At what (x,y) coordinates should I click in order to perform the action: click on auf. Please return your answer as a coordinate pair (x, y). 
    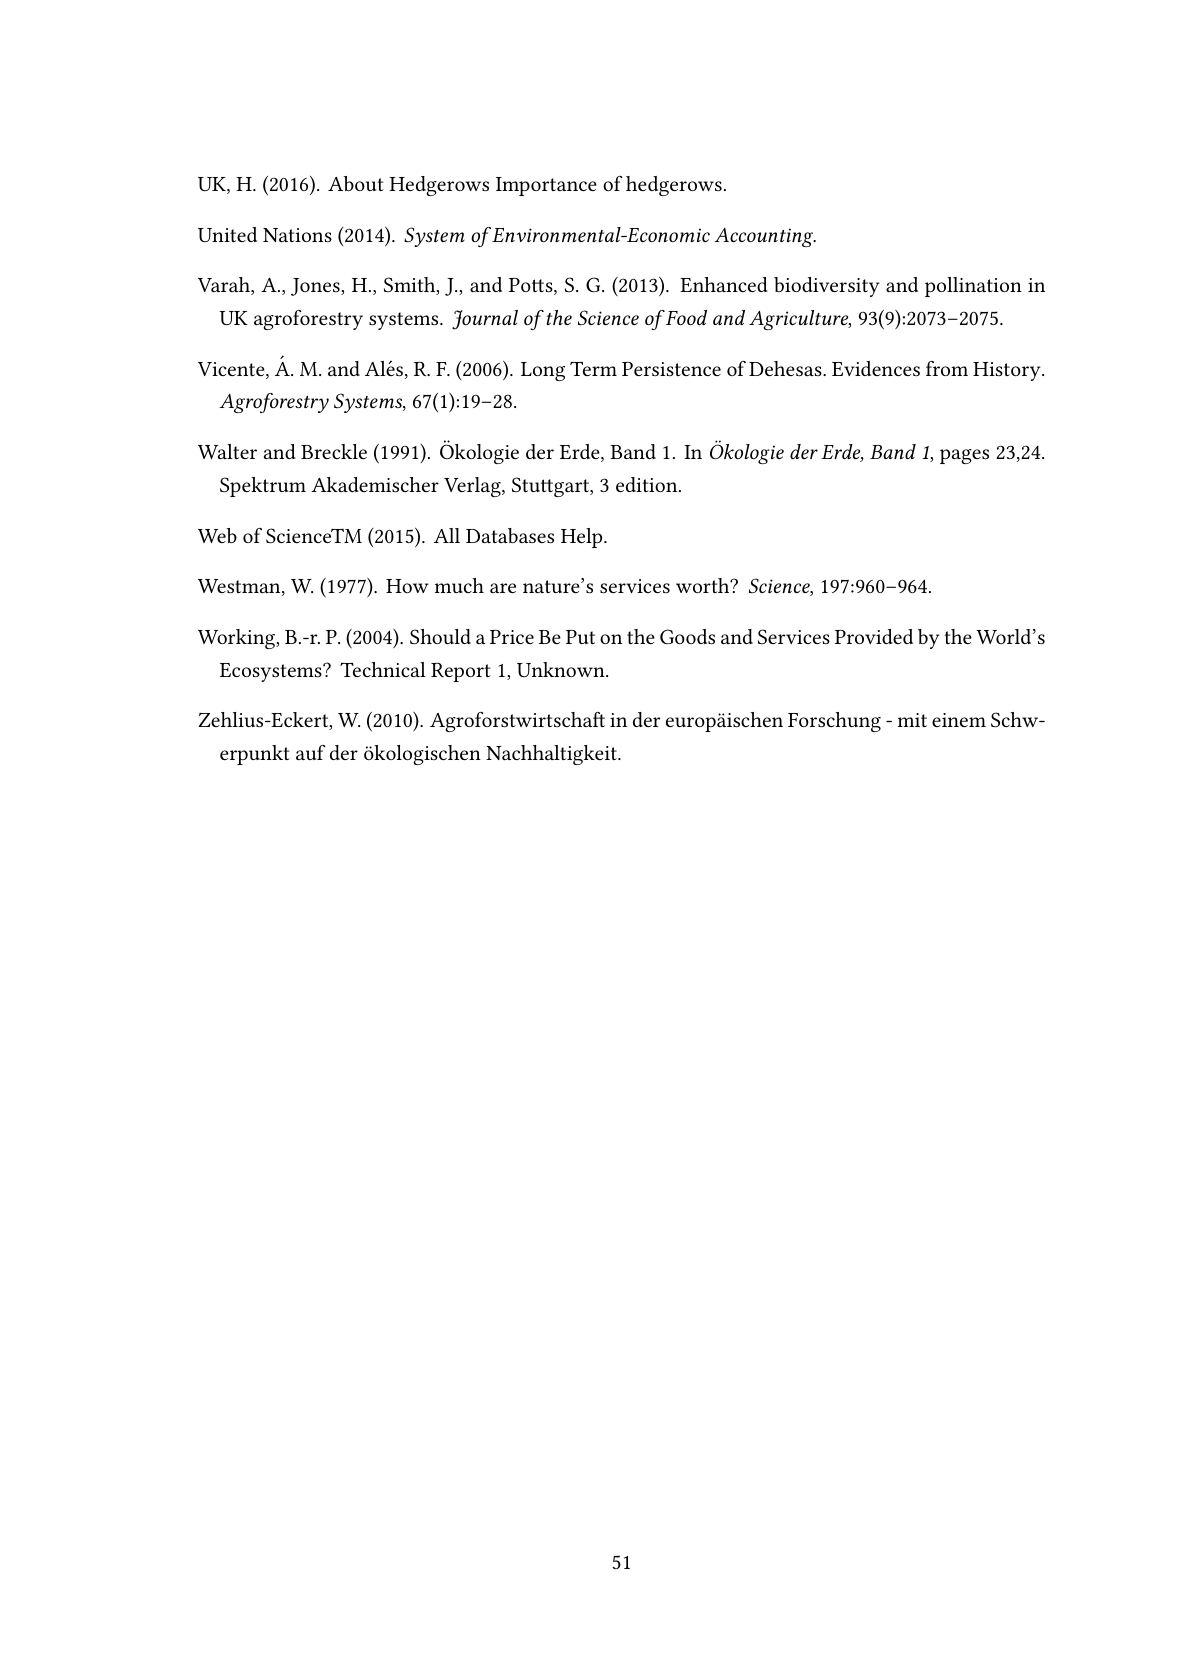
    Looking at the image, I should click on (311, 752).
